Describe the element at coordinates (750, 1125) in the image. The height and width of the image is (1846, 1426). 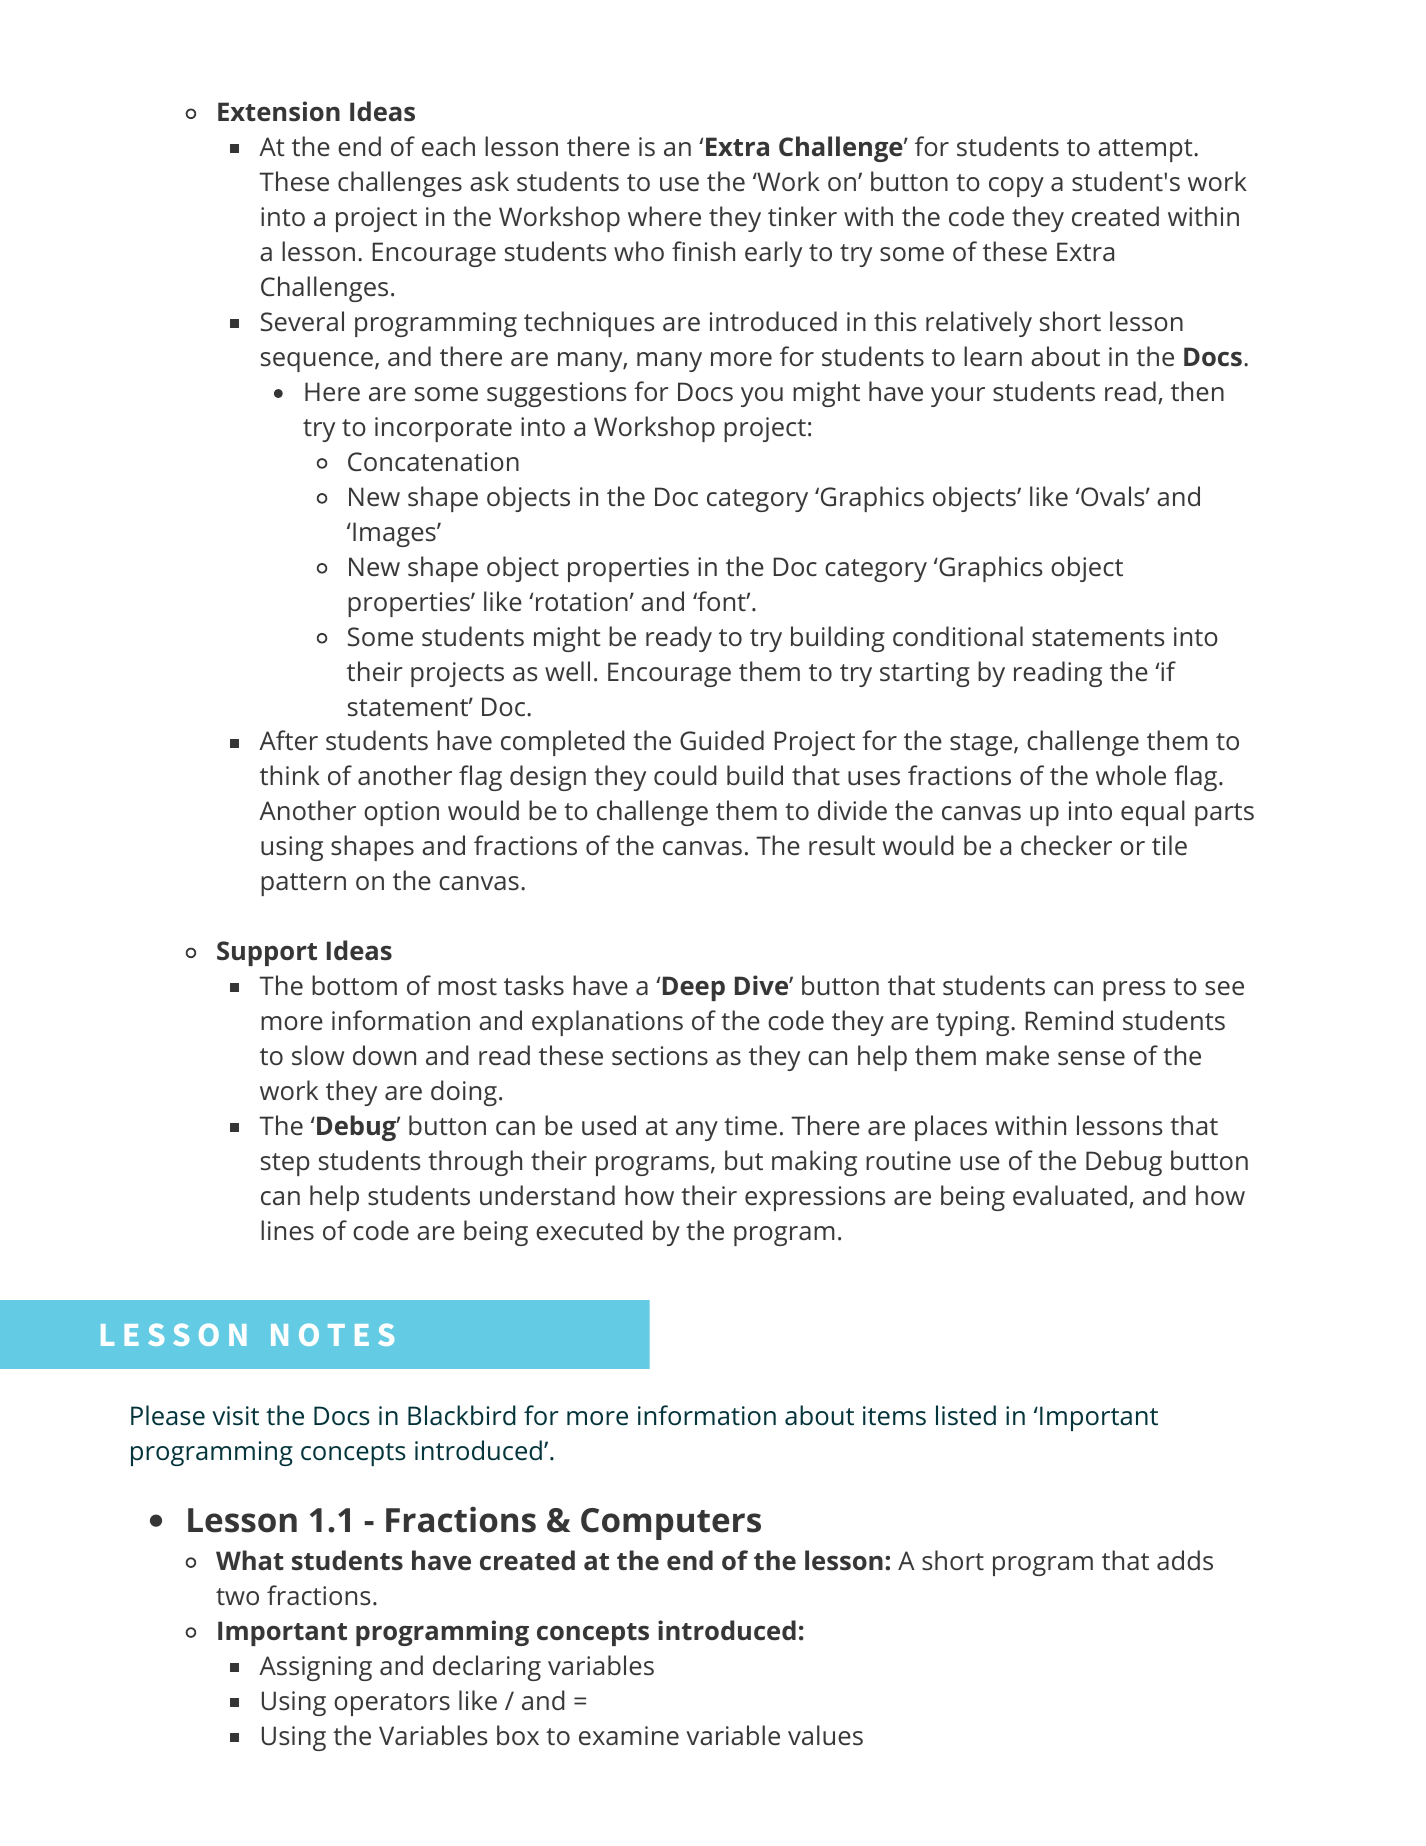
I see `time` at that location.
